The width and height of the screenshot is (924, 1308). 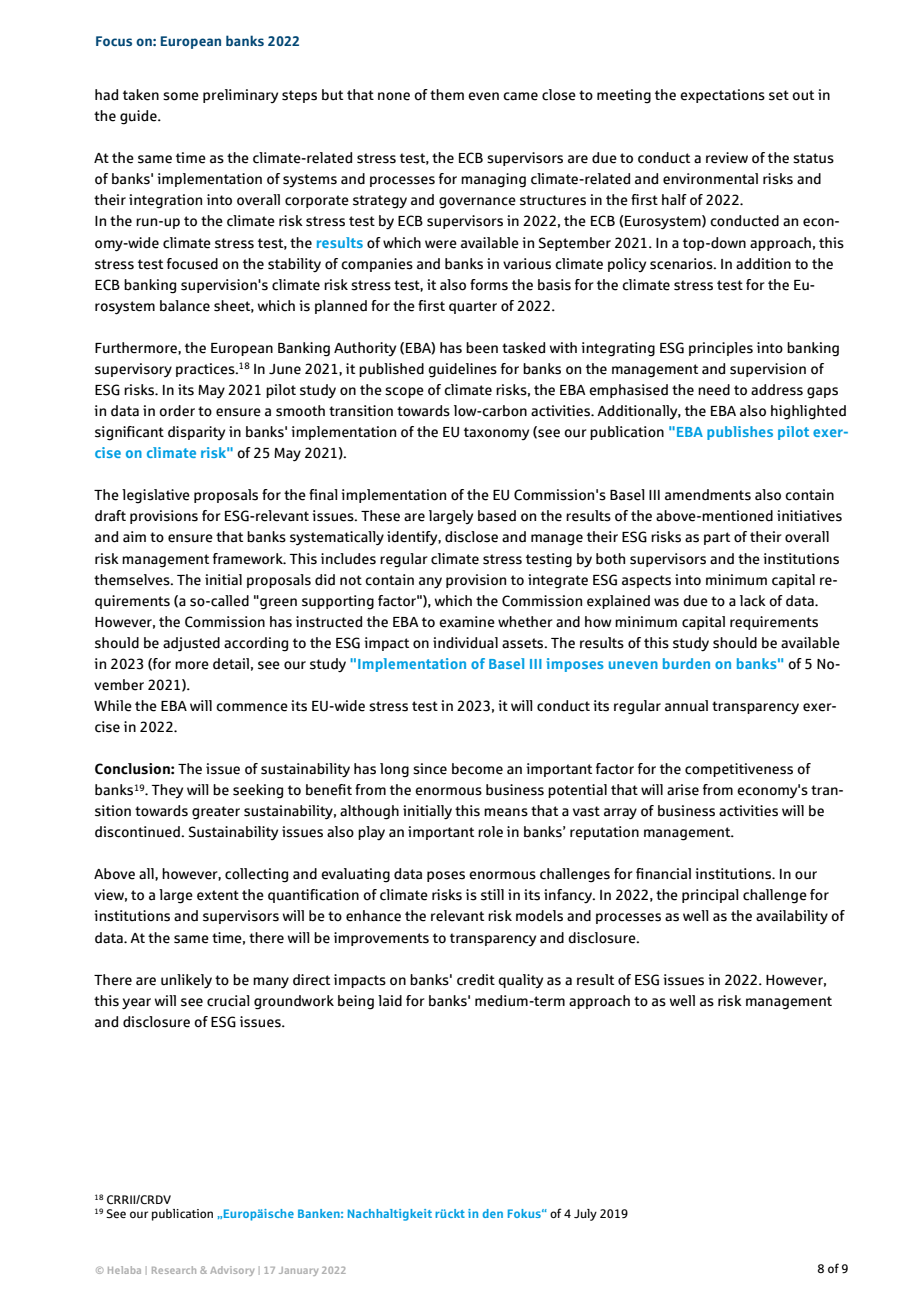 I want to click on adjusted, so click(x=191, y=644).
